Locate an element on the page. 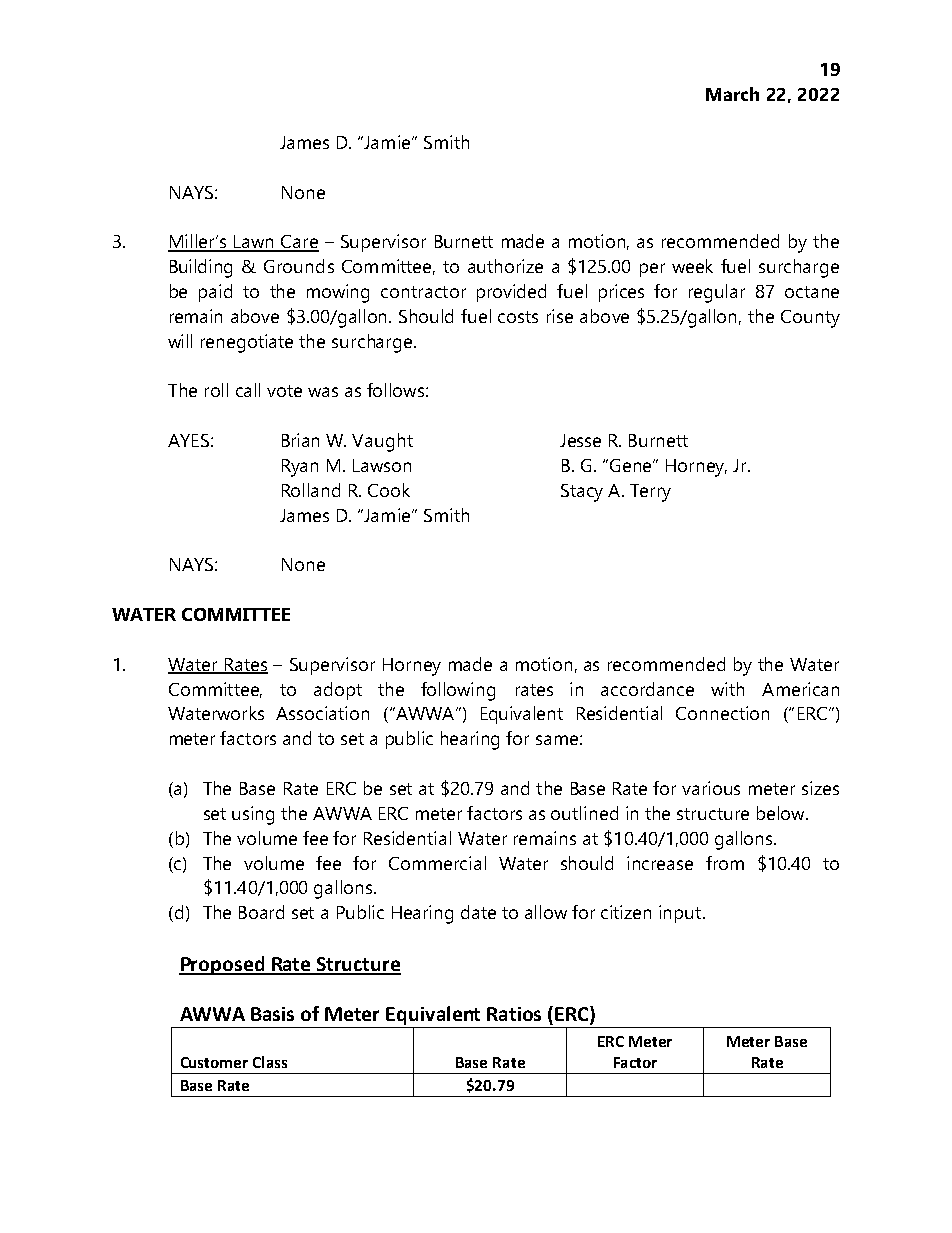  outlined is located at coordinates (584, 813).
